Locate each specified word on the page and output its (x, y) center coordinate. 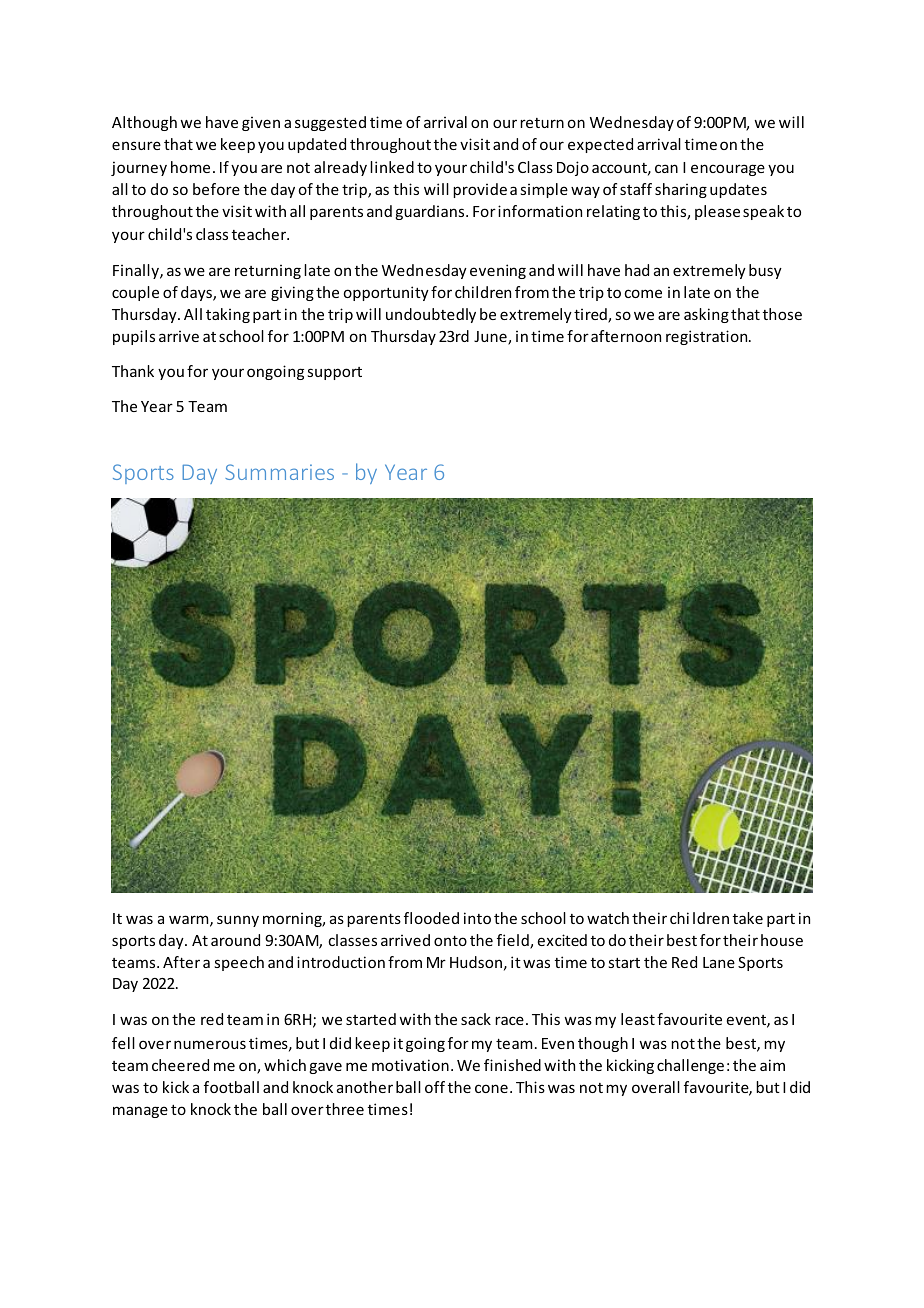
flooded (431, 918)
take (748, 918)
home (190, 167)
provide (480, 190)
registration (708, 337)
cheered (180, 1065)
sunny (238, 921)
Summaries (279, 472)
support (334, 373)
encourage (728, 170)
